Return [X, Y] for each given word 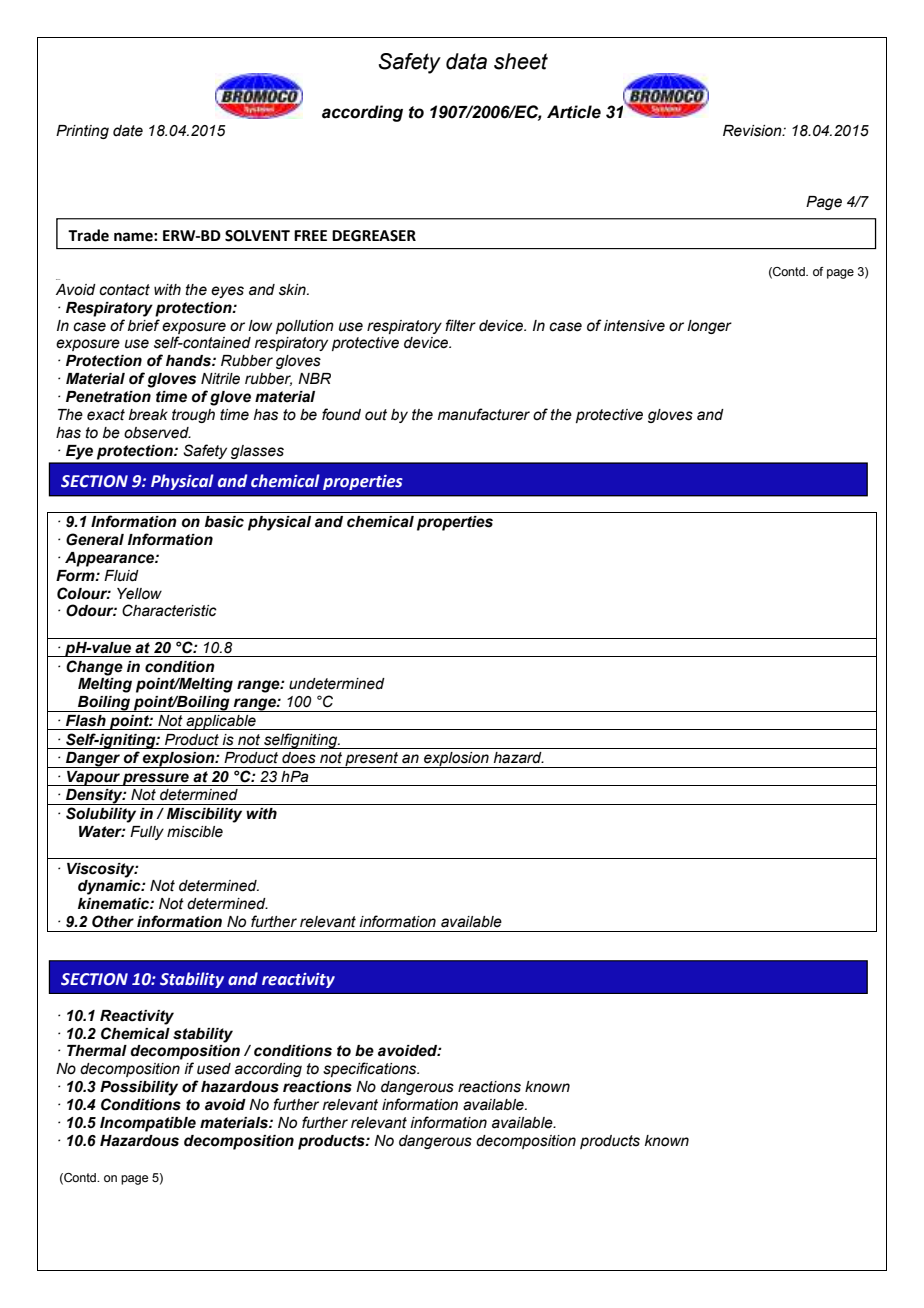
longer [709, 327]
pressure [156, 779]
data [466, 61]
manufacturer [484, 414]
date [128, 131]
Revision [753, 131]
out [376, 415]
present [372, 760]
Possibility [139, 1088]
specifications [371, 1069]
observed [157, 433]
